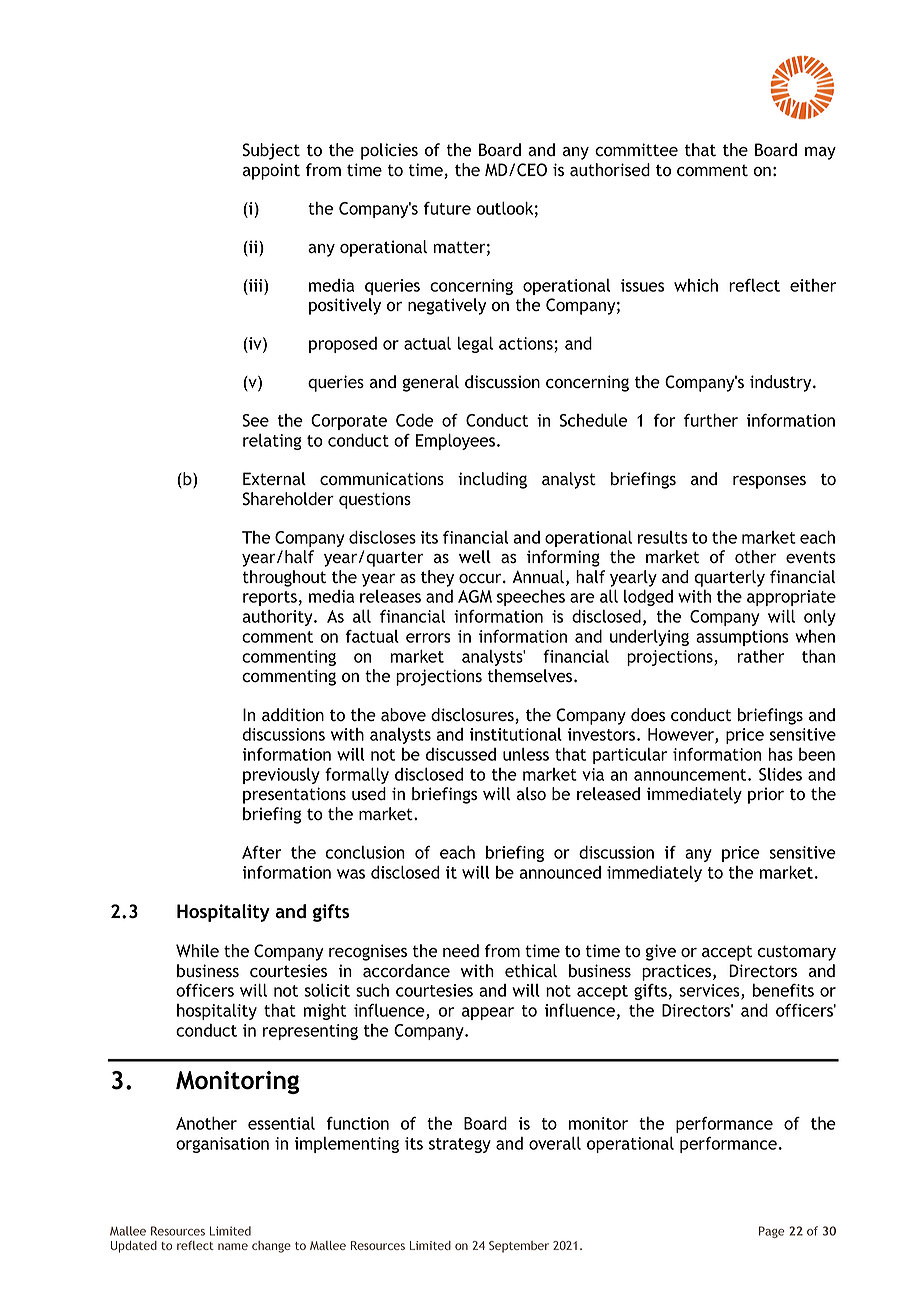  What do you see at coordinates (820, 153) in the screenshot?
I see `may` at bounding box center [820, 153].
